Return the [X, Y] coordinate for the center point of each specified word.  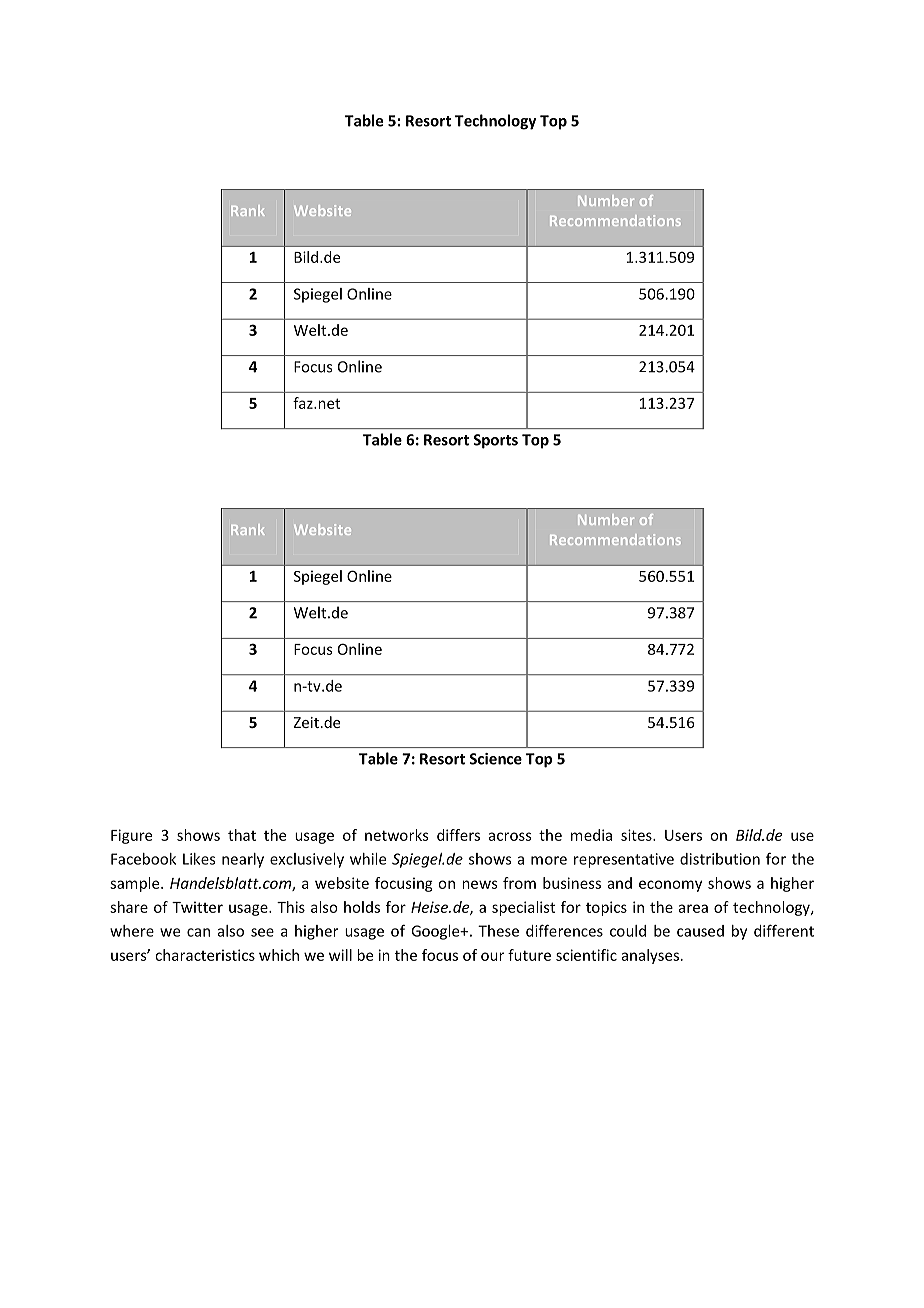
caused [700, 931]
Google [436, 932]
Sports [495, 441]
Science [495, 759]
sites [637, 835]
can [198, 932]
